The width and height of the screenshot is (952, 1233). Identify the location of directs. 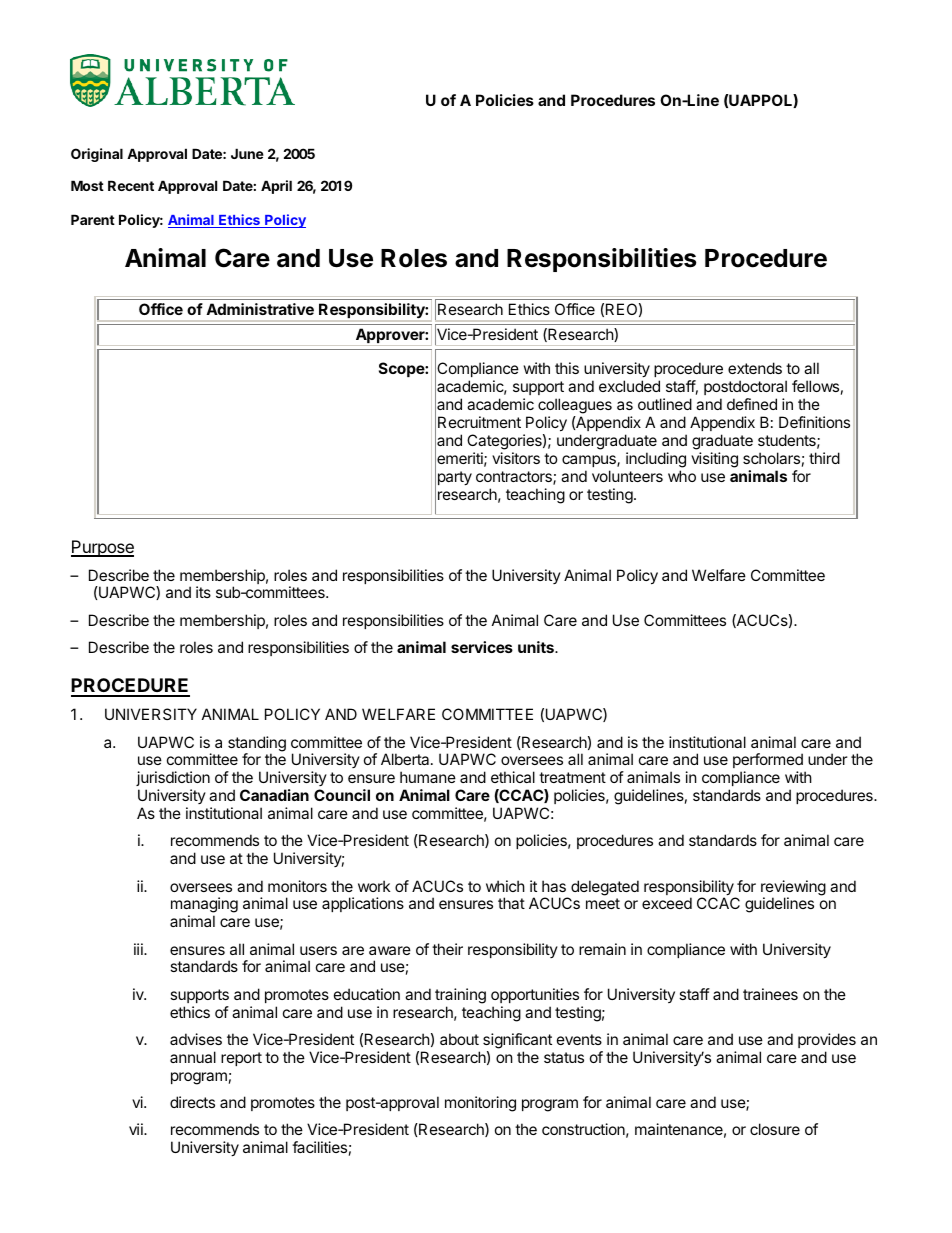
(192, 1102).
